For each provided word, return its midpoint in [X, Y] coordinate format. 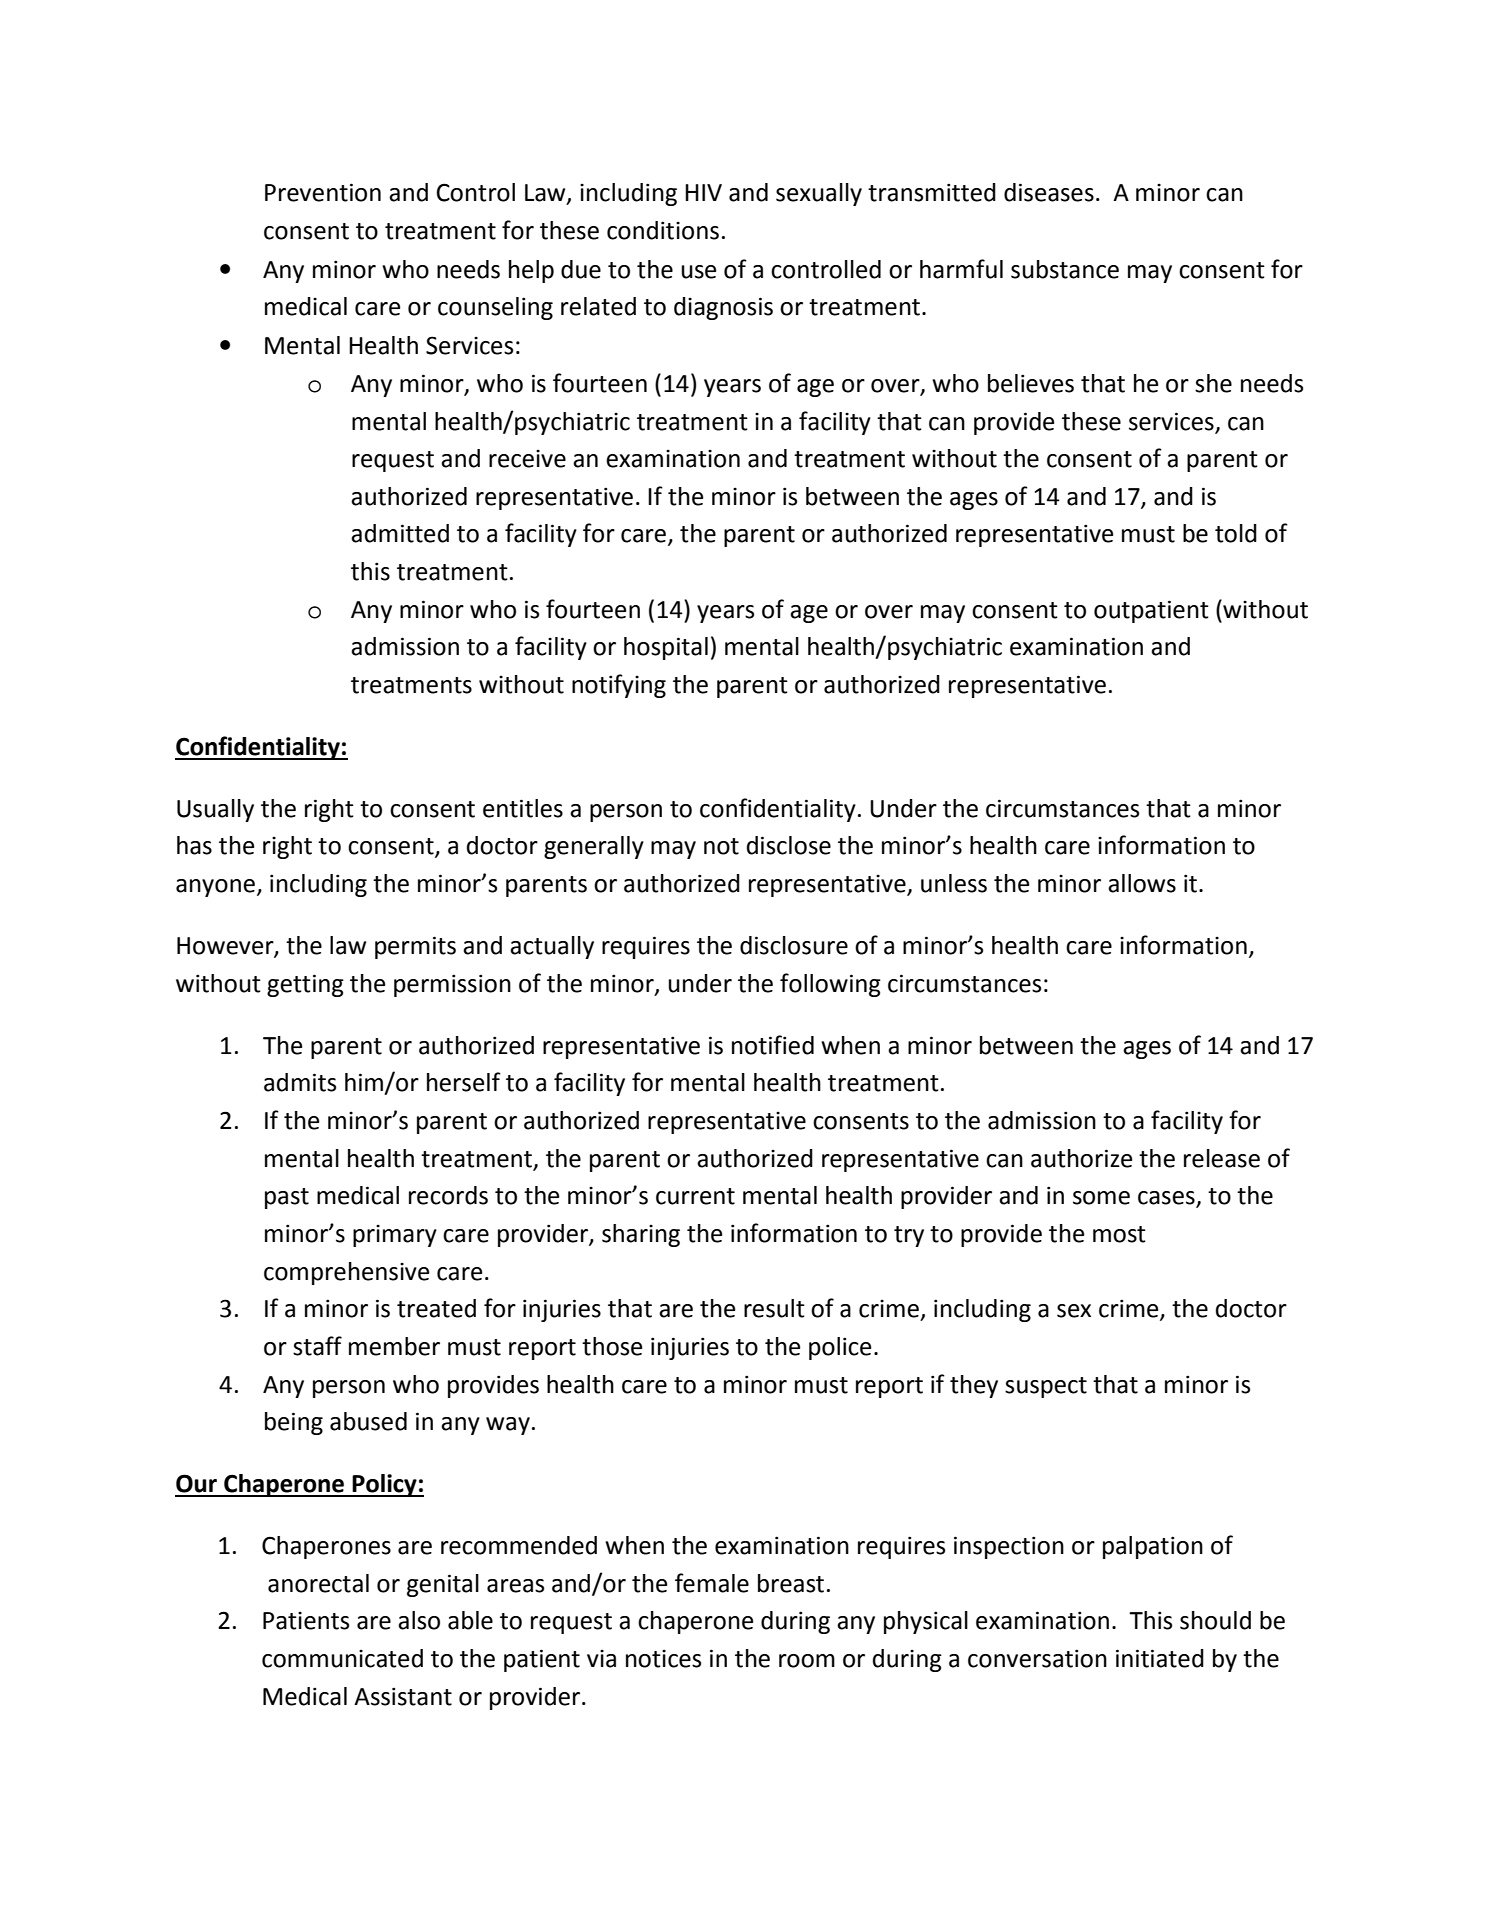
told [1236, 533]
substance [1065, 269]
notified [773, 1045]
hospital [666, 648]
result [774, 1308]
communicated [342, 1658]
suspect [1046, 1387]
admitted [400, 533]
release [1222, 1158]
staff [317, 1346]
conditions [663, 230]
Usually [215, 810]
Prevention [323, 192]
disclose [789, 845]
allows [1142, 883]
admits [300, 1082]
